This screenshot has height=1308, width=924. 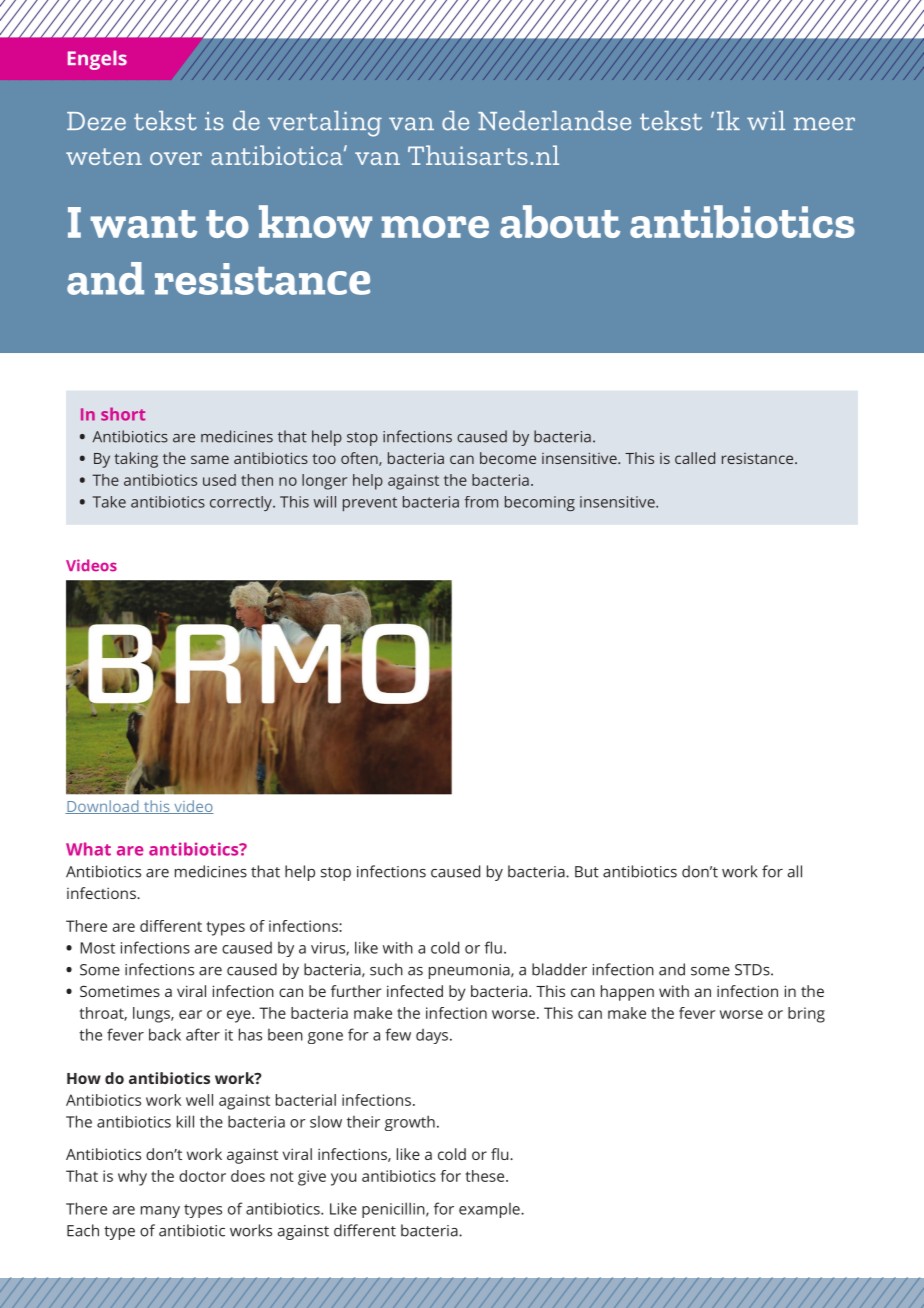 I want to click on from, so click(x=481, y=502).
